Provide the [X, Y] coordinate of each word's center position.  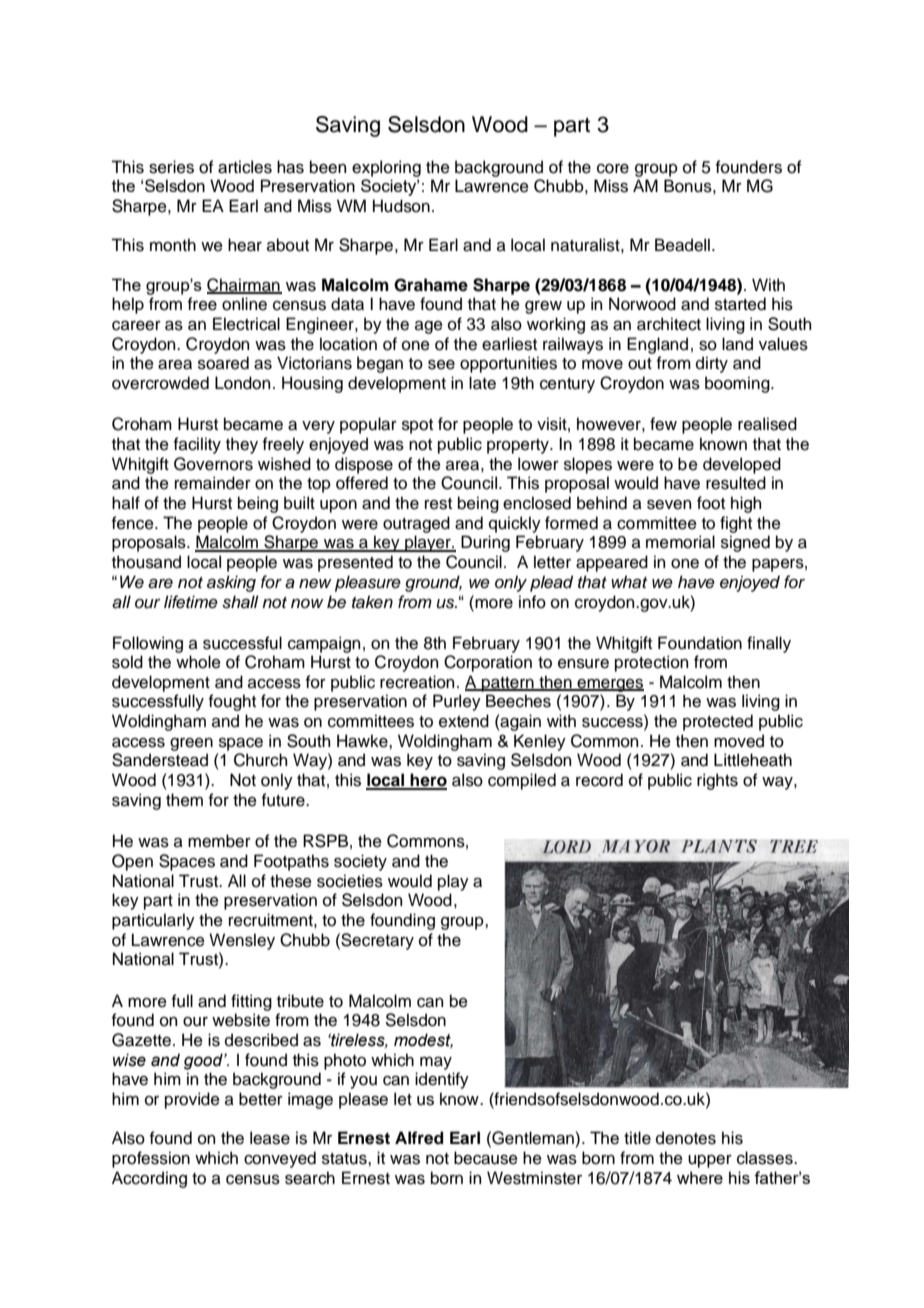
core [613, 169]
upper [710, 1161]
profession [151, 1159]
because [486, 1158]
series [171, 167]
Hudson [401, 206]
